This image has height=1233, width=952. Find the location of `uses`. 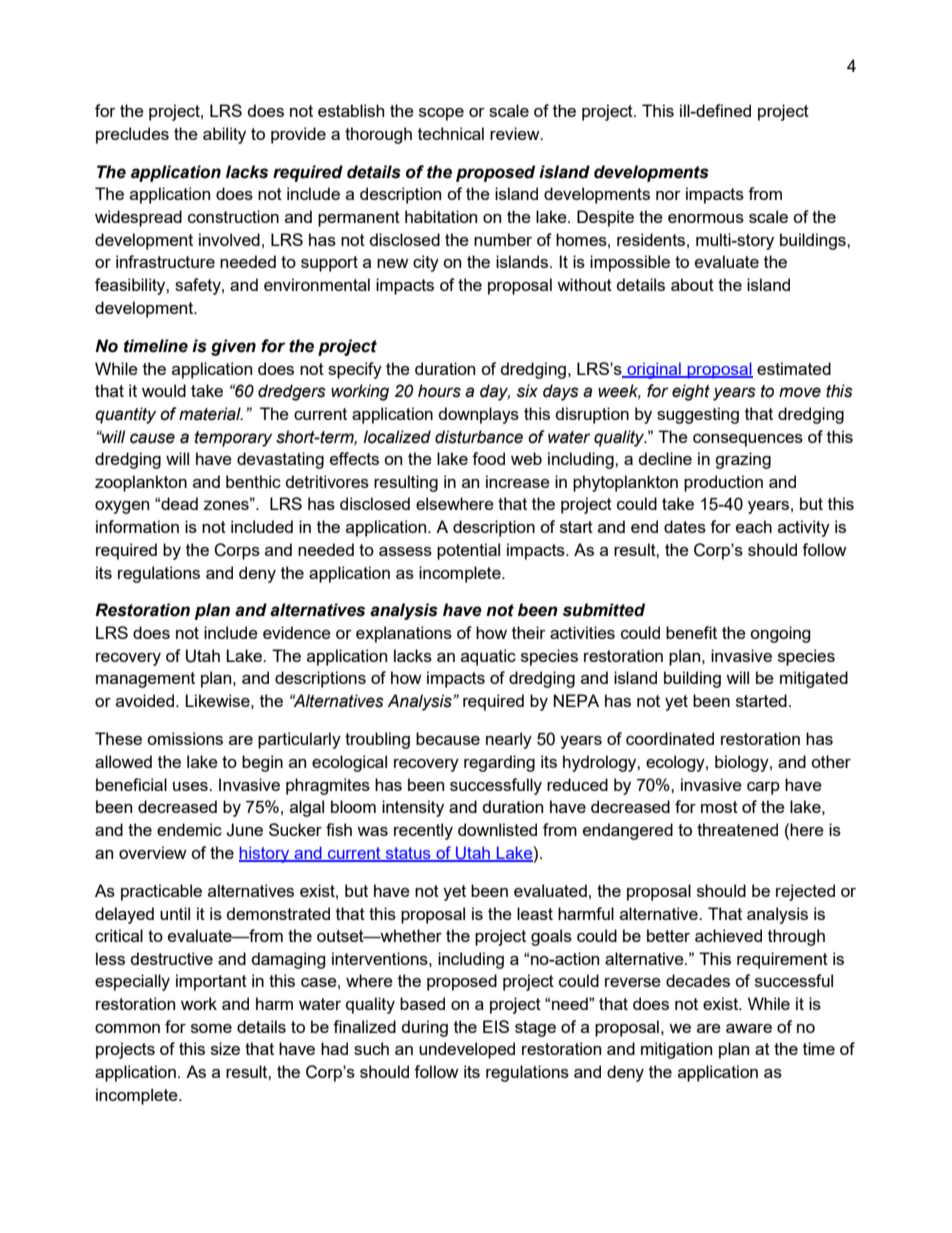

uses is located at coordinates (191, 786).
